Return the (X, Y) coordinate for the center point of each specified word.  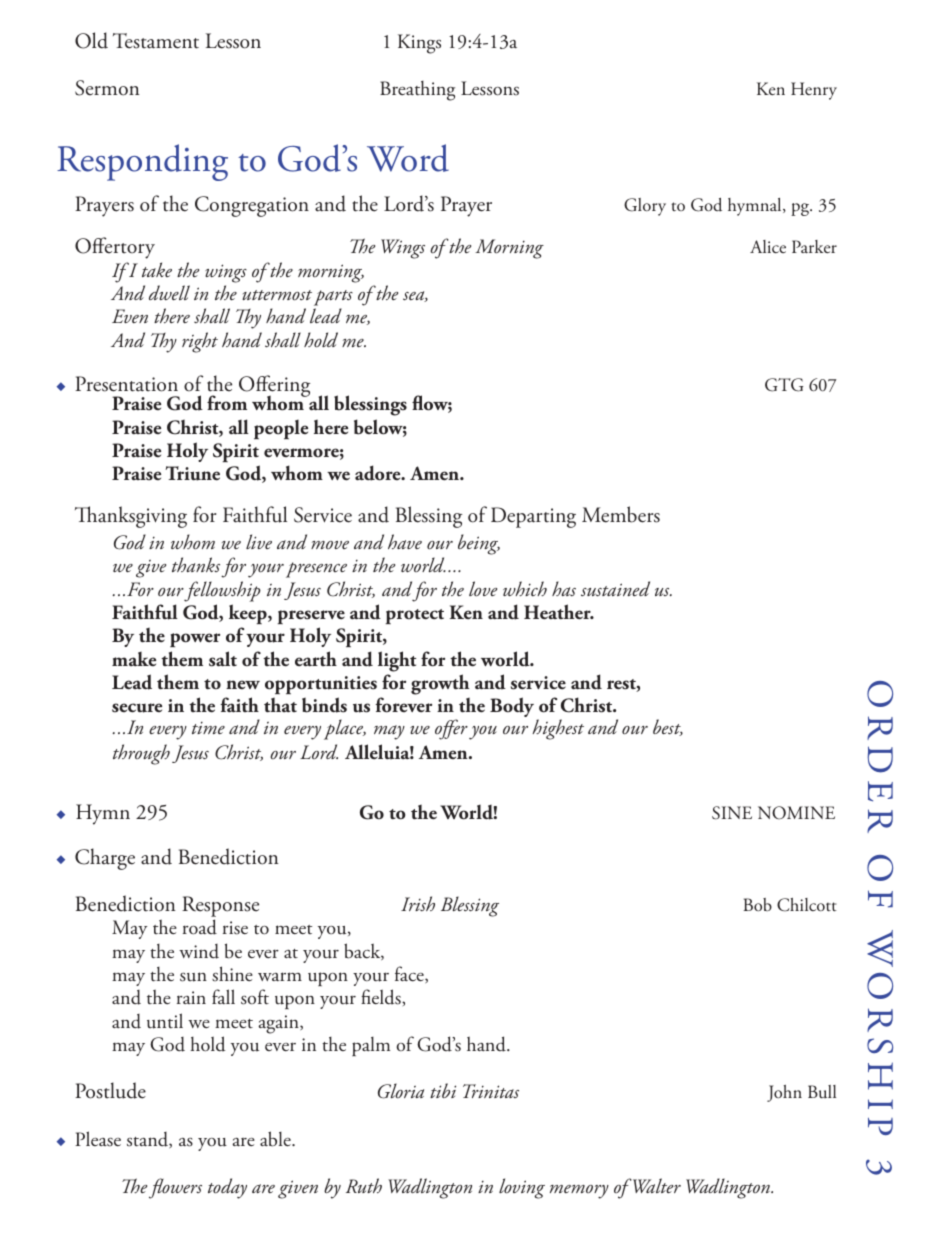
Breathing (417, 91)
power (195, 640)
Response (220, 908)
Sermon (107, 88)
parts (333, 298)
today (227, 1188)
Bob (758, 904)
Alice (768, 246)
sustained (615, 589)
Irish (418, 903)
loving (522, 1188)
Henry (814, 91)
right (200, 342)
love (483, 589)
